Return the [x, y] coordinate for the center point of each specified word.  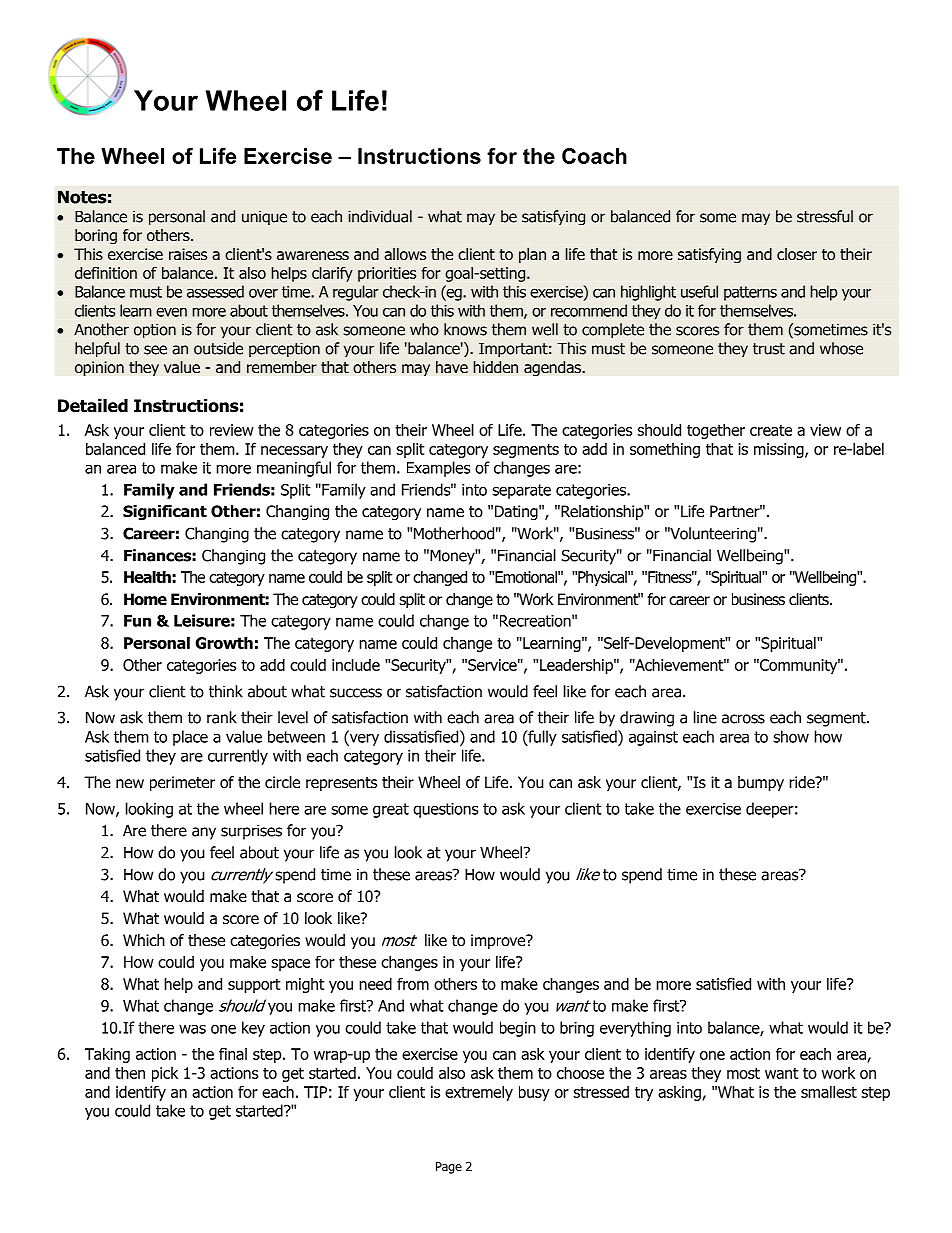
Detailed [93, 406]
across [743, 719]
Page [449, 1168]
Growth [224, 643]
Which [144, 940]
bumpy [761, 783]
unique [264, 218]
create [771, 430]
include [356, 665]
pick [165, 1074]
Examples [438, 469]
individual [380, 216]
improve [499, 941]
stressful [825, 216]
